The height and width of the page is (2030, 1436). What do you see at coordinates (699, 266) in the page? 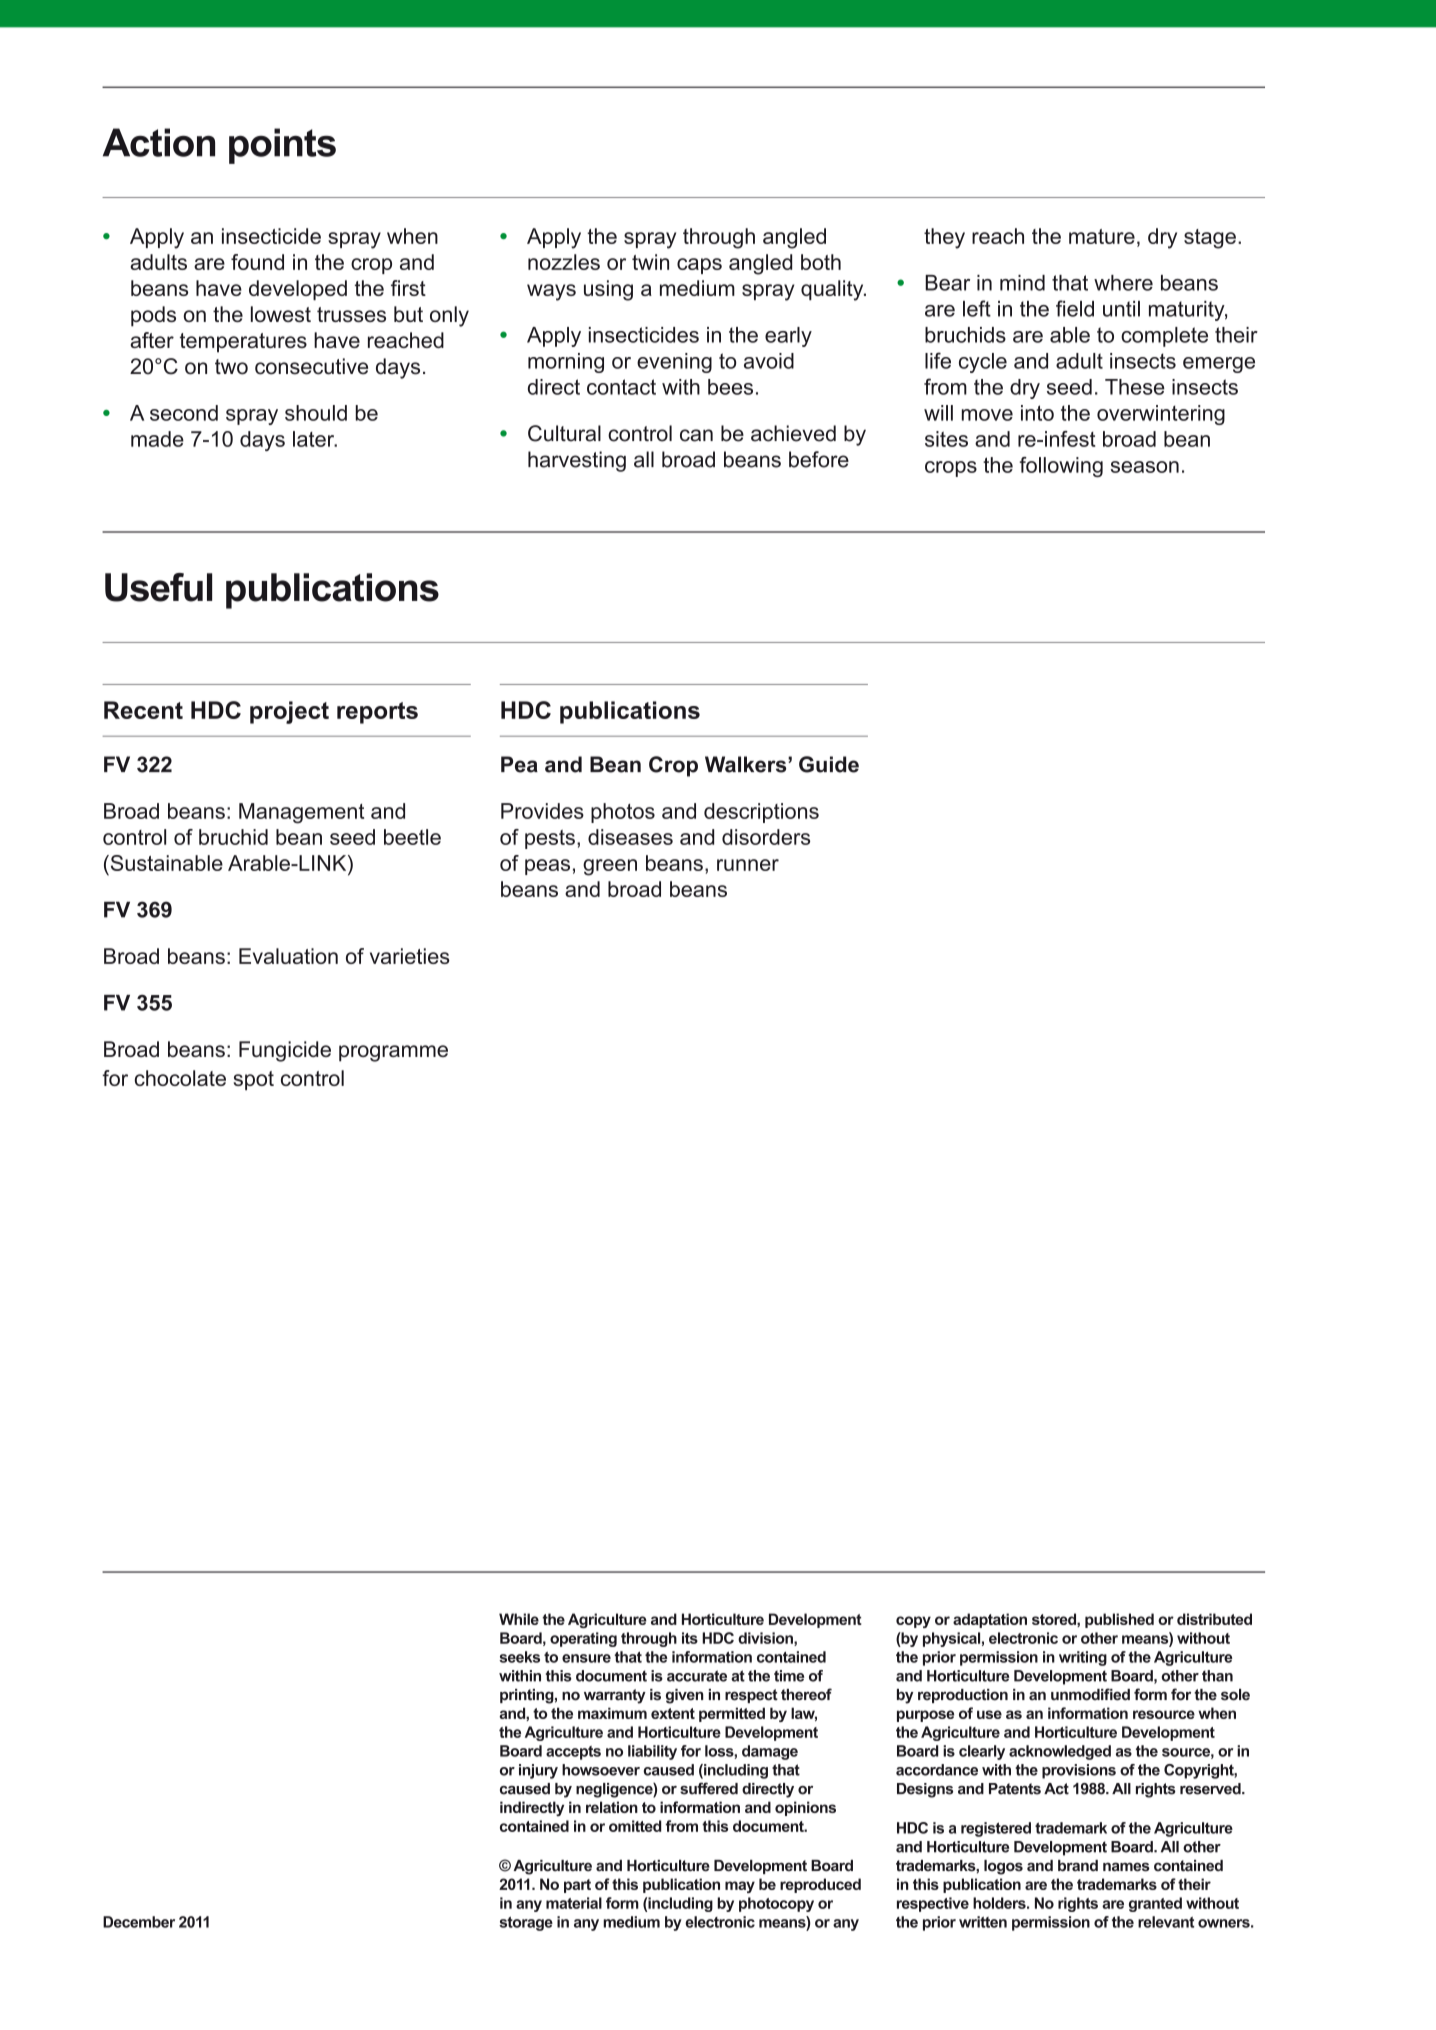
I see `caps` at bounding box center [699, 266].
